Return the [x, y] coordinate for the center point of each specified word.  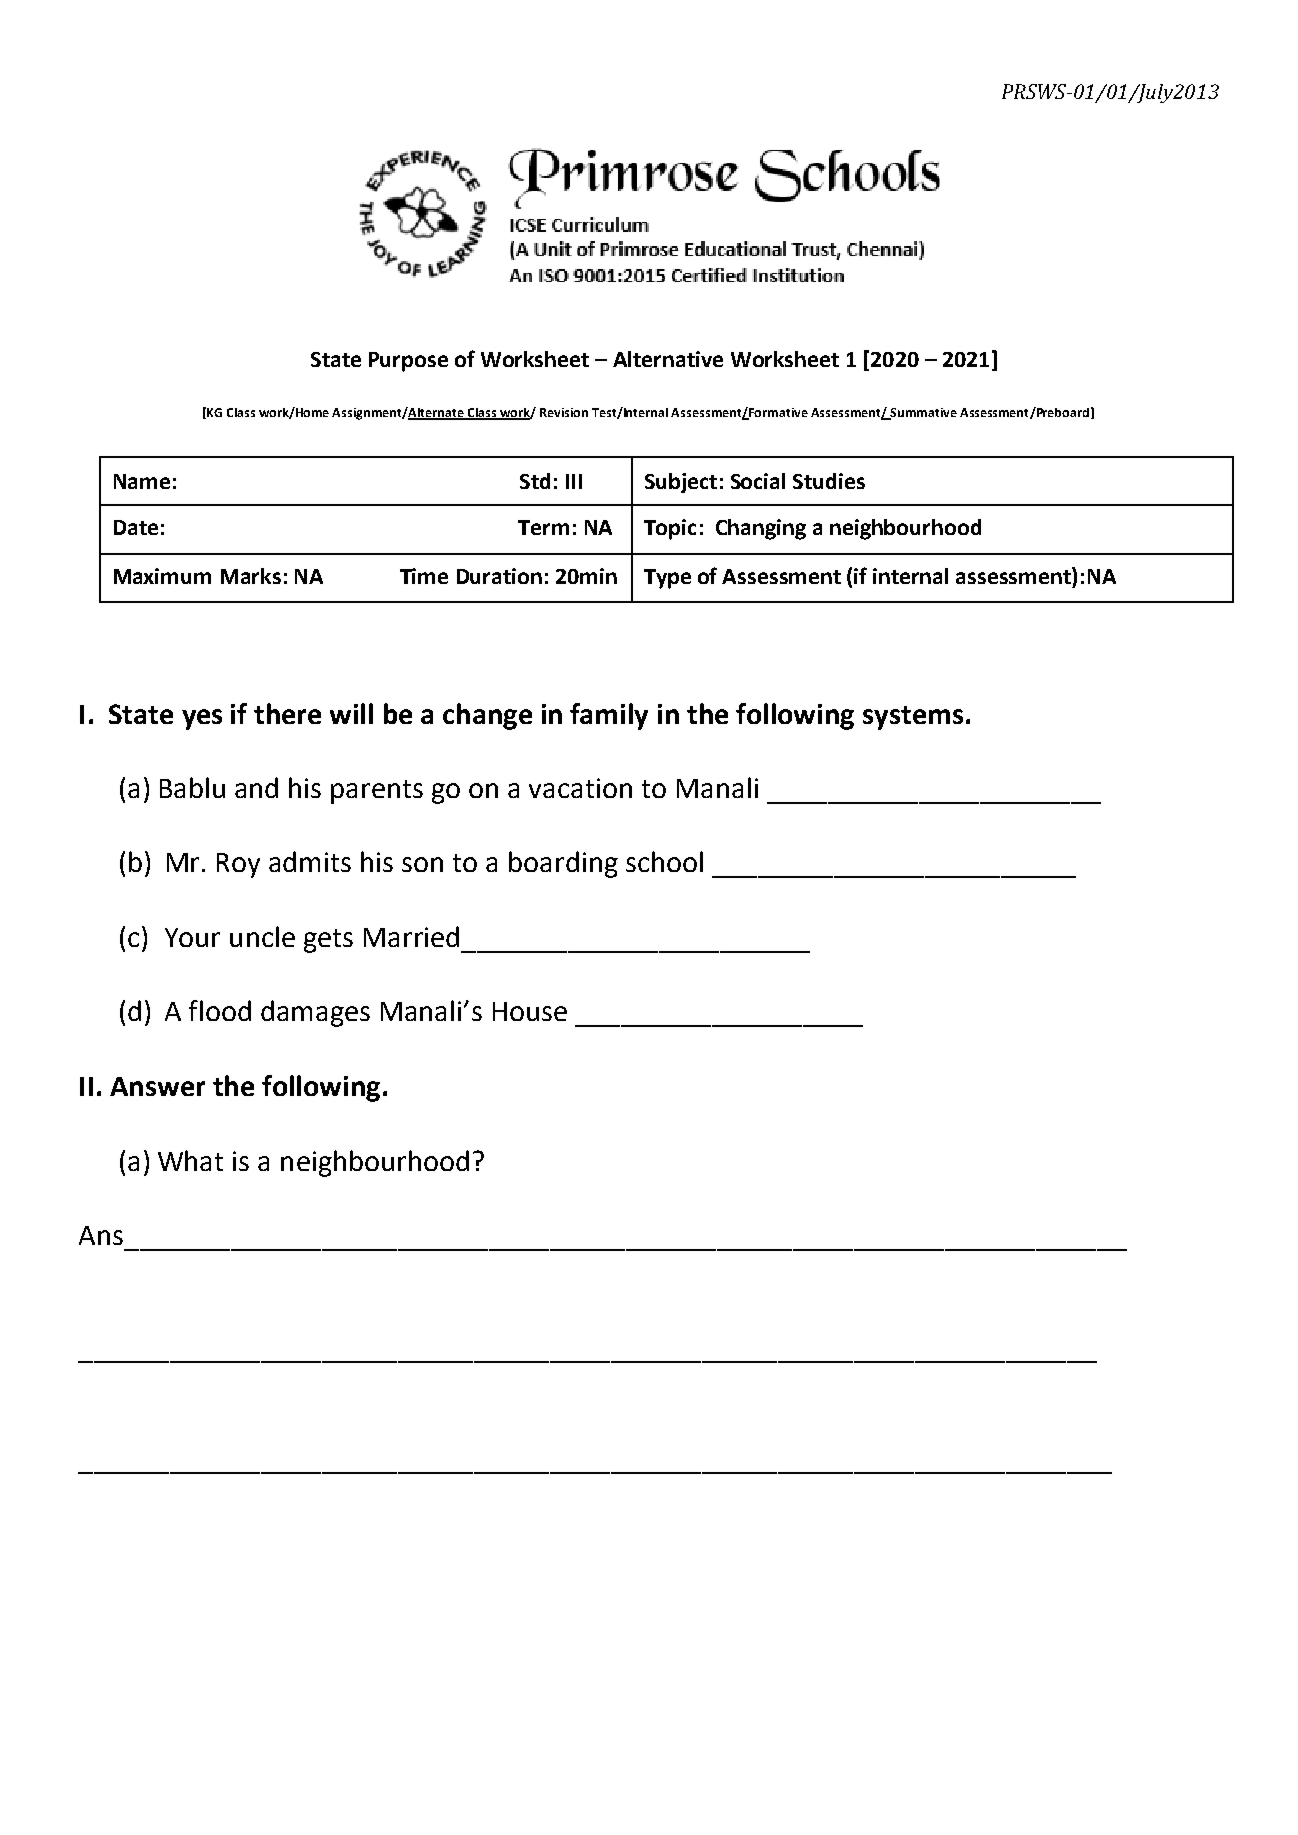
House [530, 1011]
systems [913, 718]
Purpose [408, 362]
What [190, 1160]
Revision [564, 412]
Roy [238, 865]
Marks [251, 576]
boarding [563, 864]
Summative [922, 414]
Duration [499, 576]
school [664, 861]
